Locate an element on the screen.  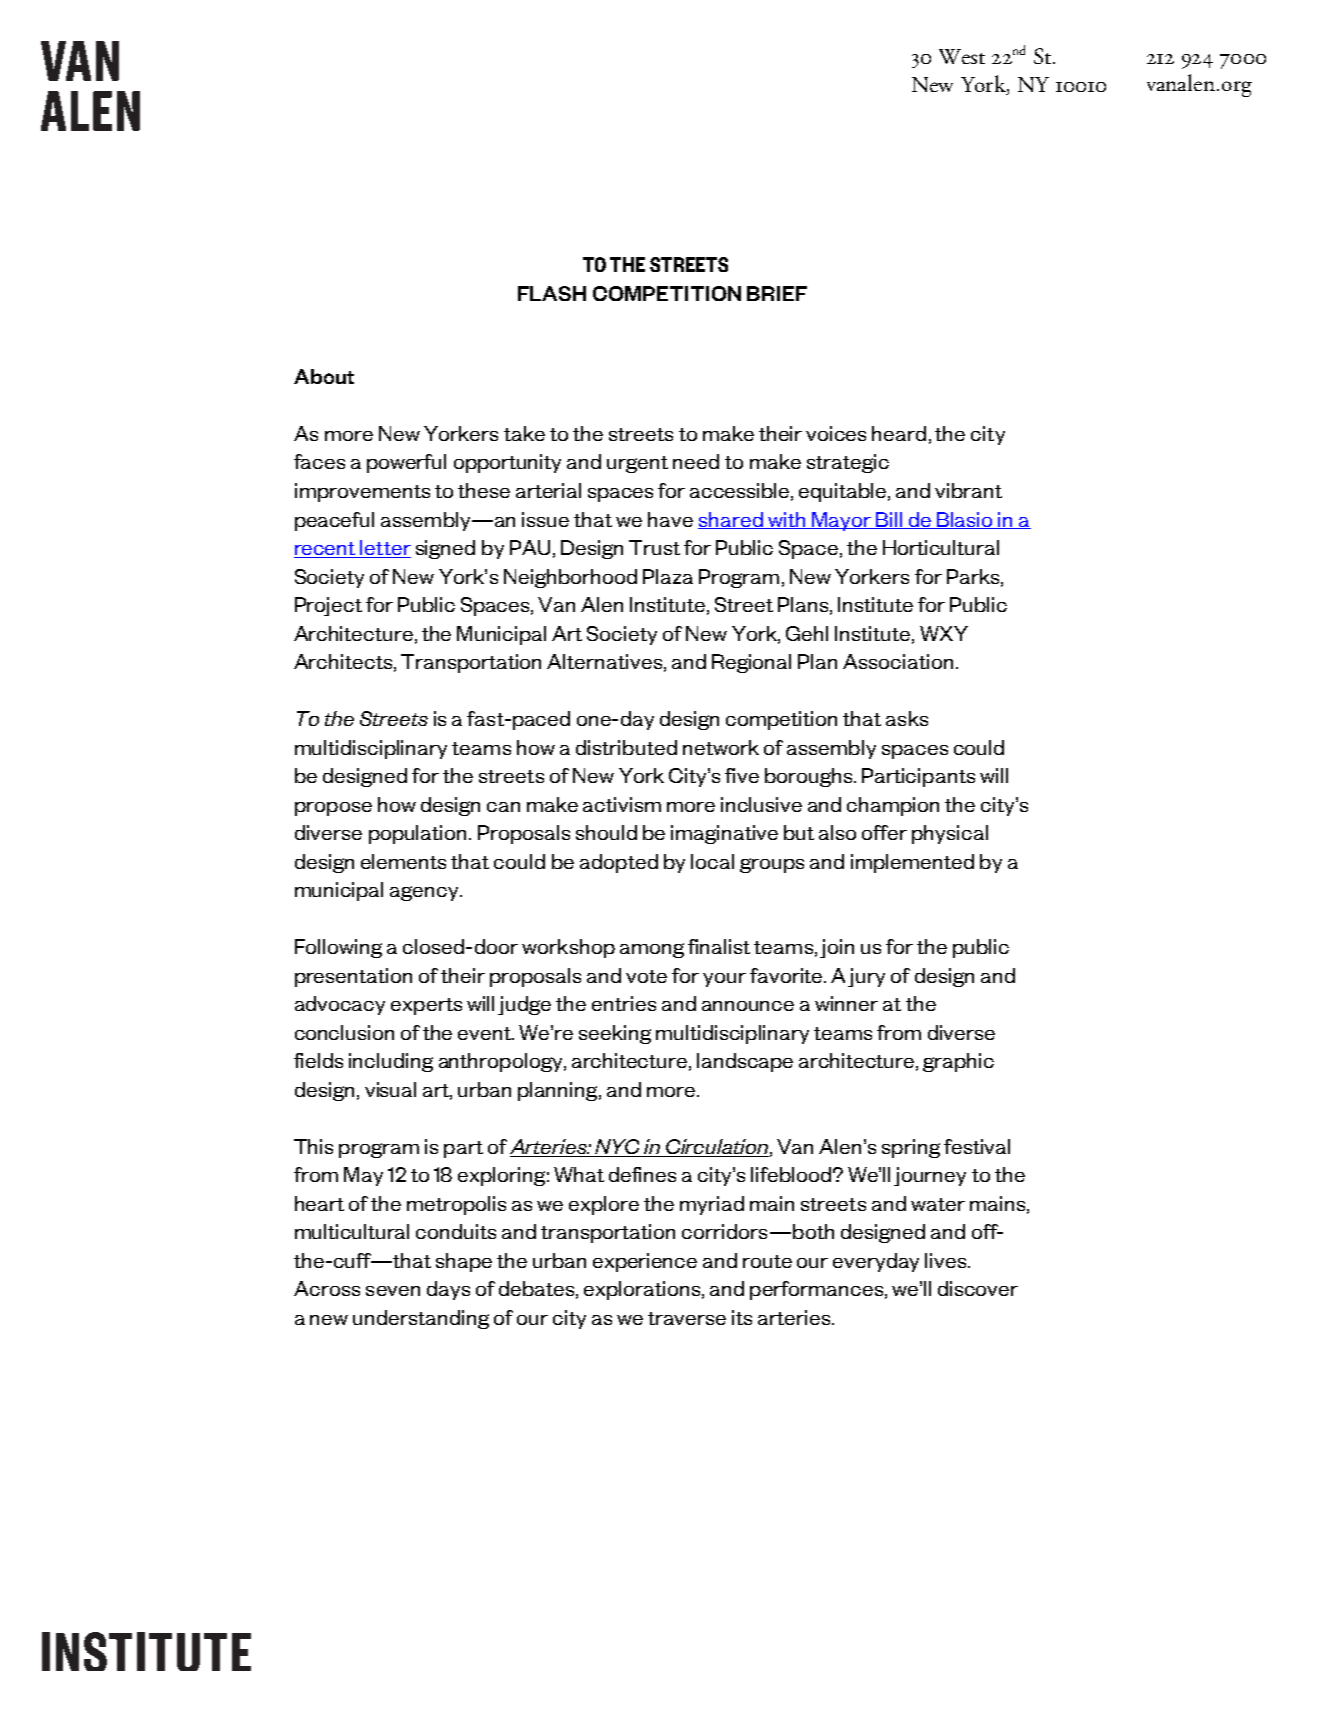
improvements is located at coordinates (362, 492).
